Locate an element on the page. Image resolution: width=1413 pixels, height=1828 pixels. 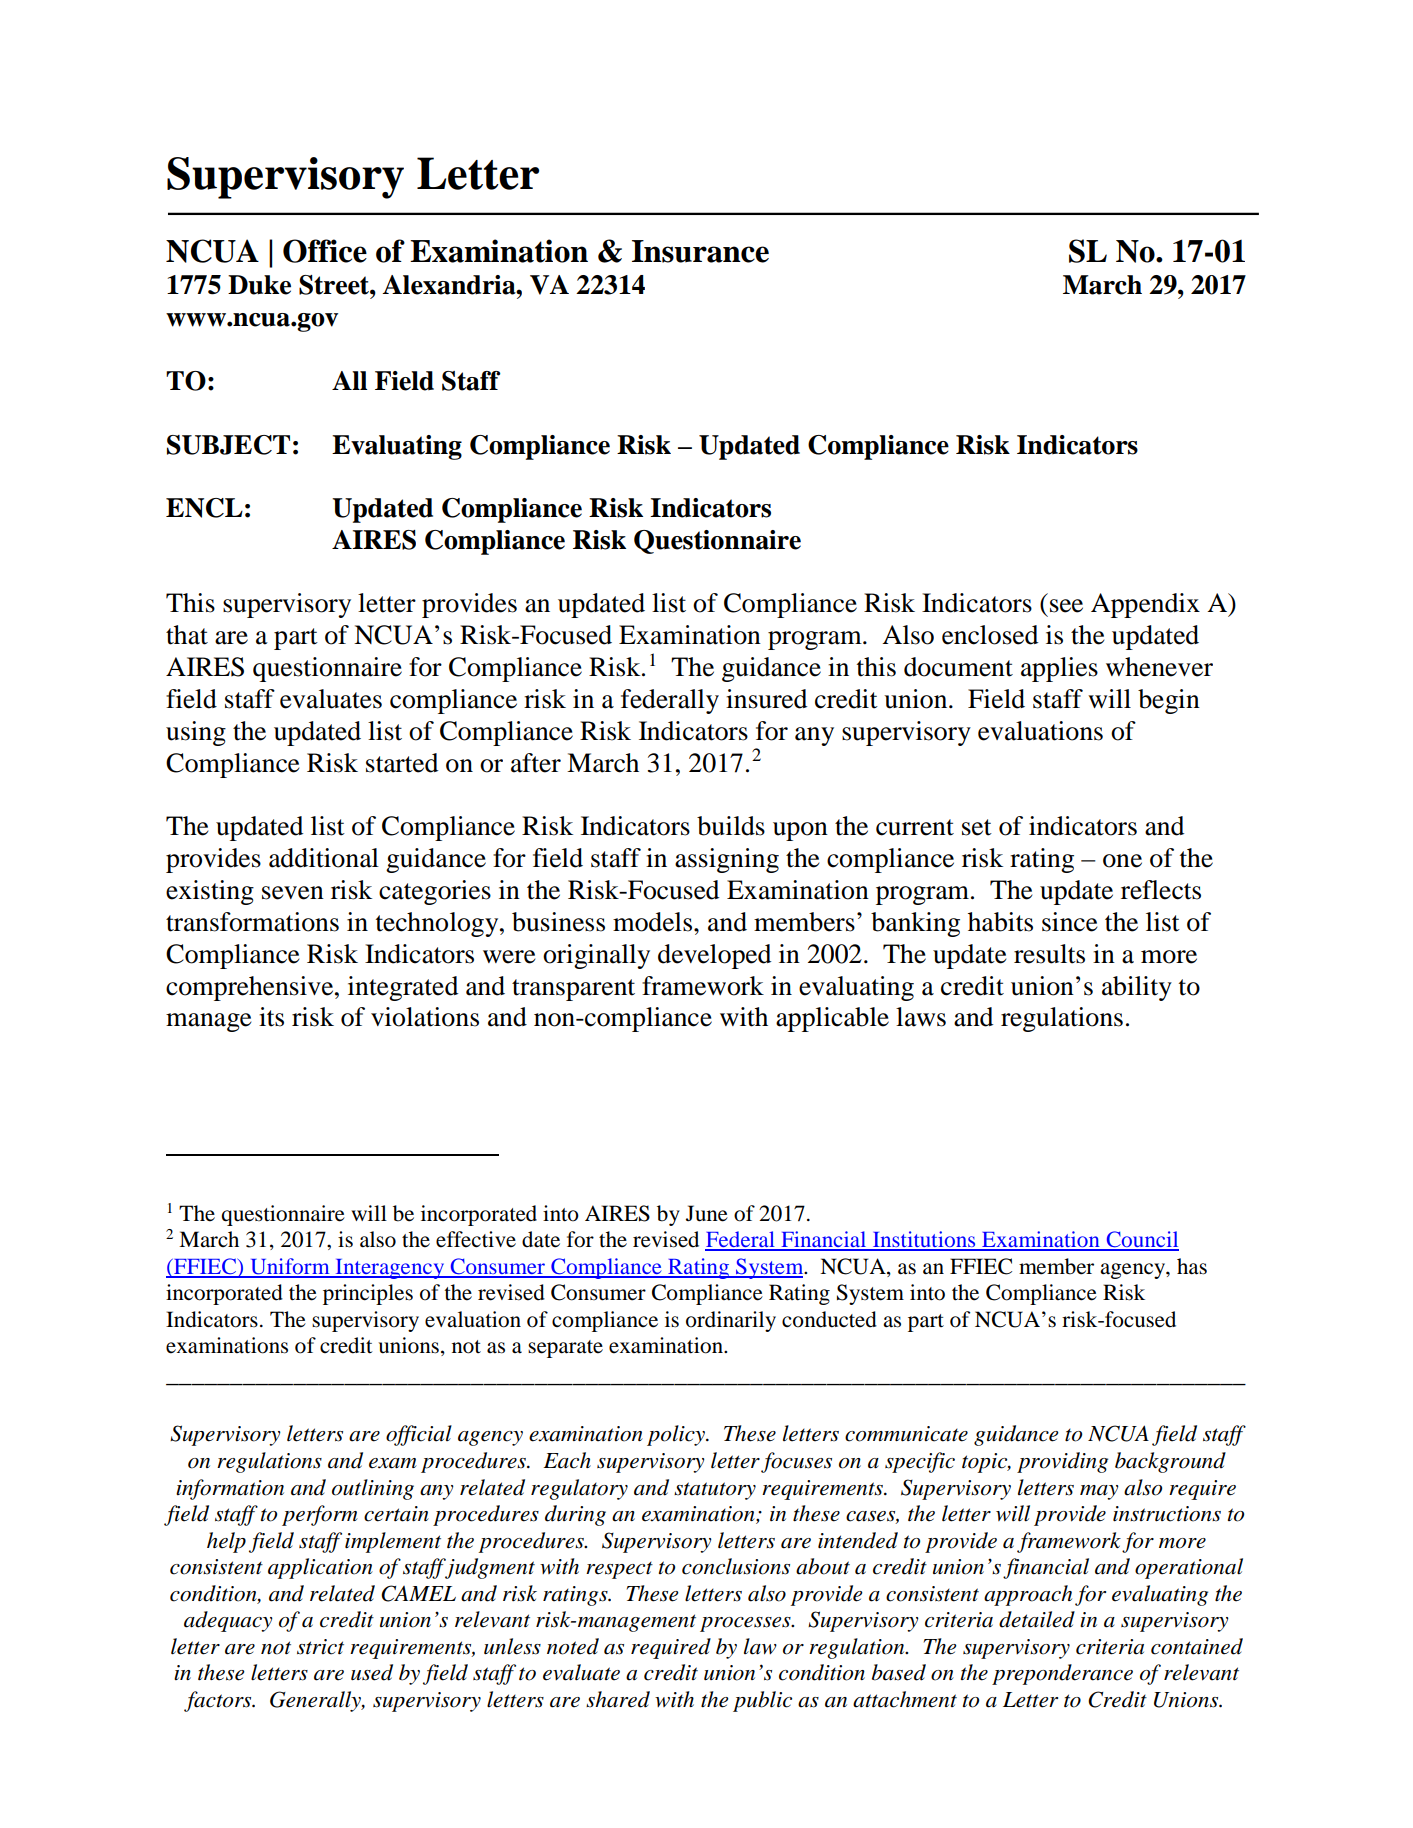
strict is located at coordinates (320, 1647).
